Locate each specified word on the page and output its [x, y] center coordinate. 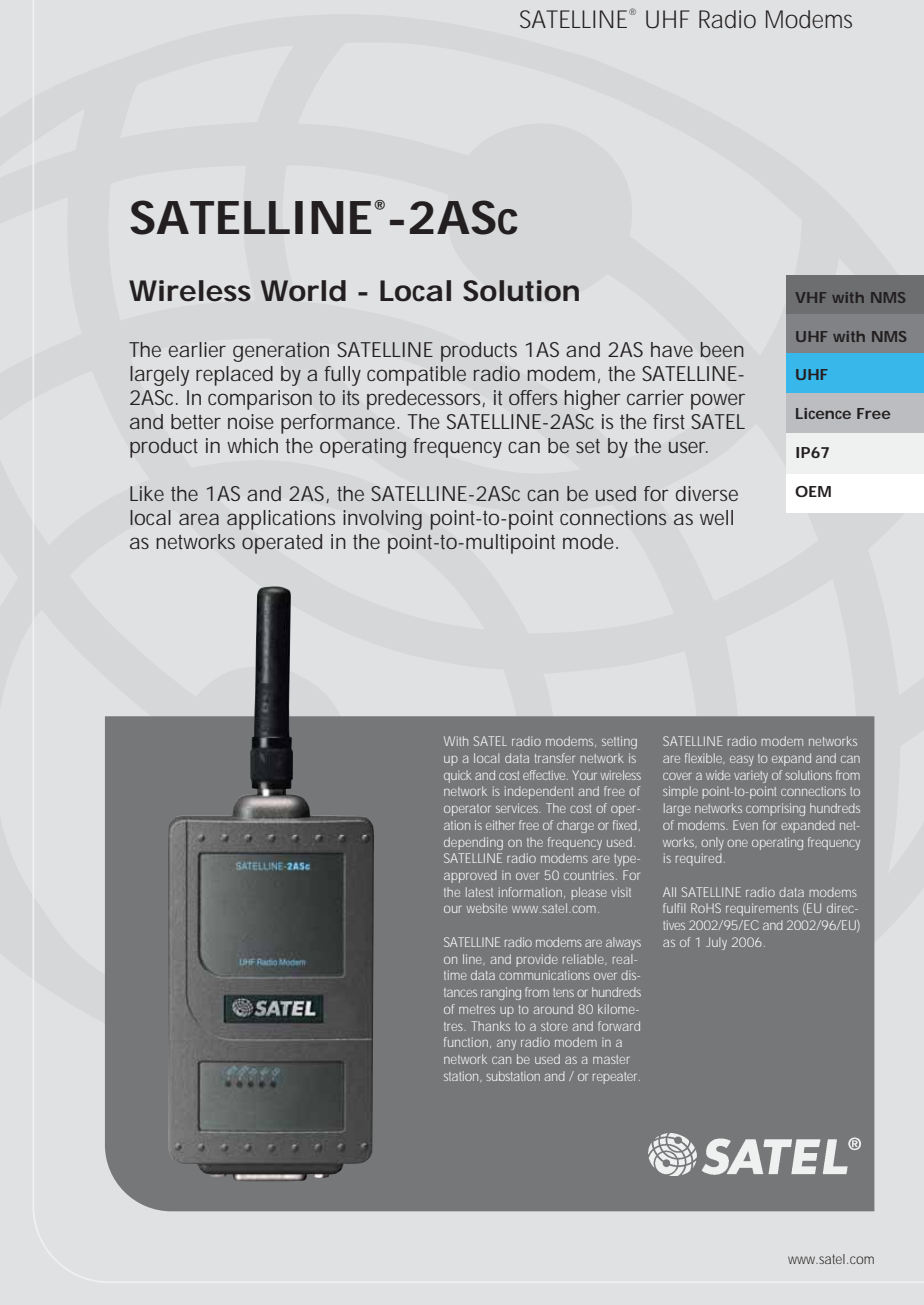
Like [147, 493]
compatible [416, 376]
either [500, 825]
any [506, 1045]
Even [745, 825]
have [672, 349]
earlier [197, 349]
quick [458, 776]
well [716, 517]
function [466, 1042]
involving [382, 520]
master [611, 1059]
